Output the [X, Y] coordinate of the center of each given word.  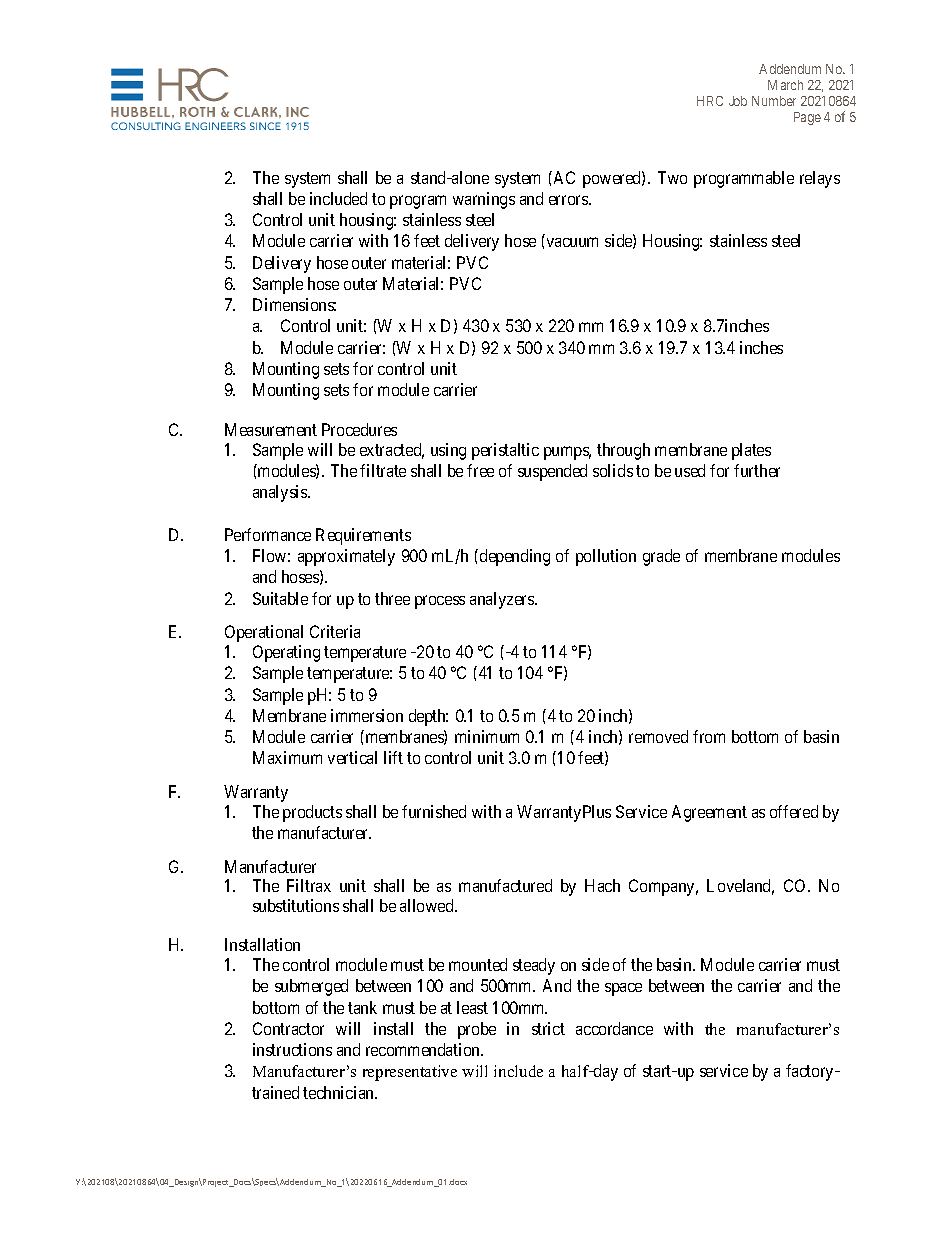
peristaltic [505, 451]
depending [515, 557]
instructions [292, 1049]
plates [751, 451]
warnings [484, 200]
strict [548, 1028]
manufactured [505, 885]
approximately [346, 557]
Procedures [359, 429]
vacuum [572, 242]
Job [738, 101]
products [312, 813]
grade [661, 557]
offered [794, 811]
